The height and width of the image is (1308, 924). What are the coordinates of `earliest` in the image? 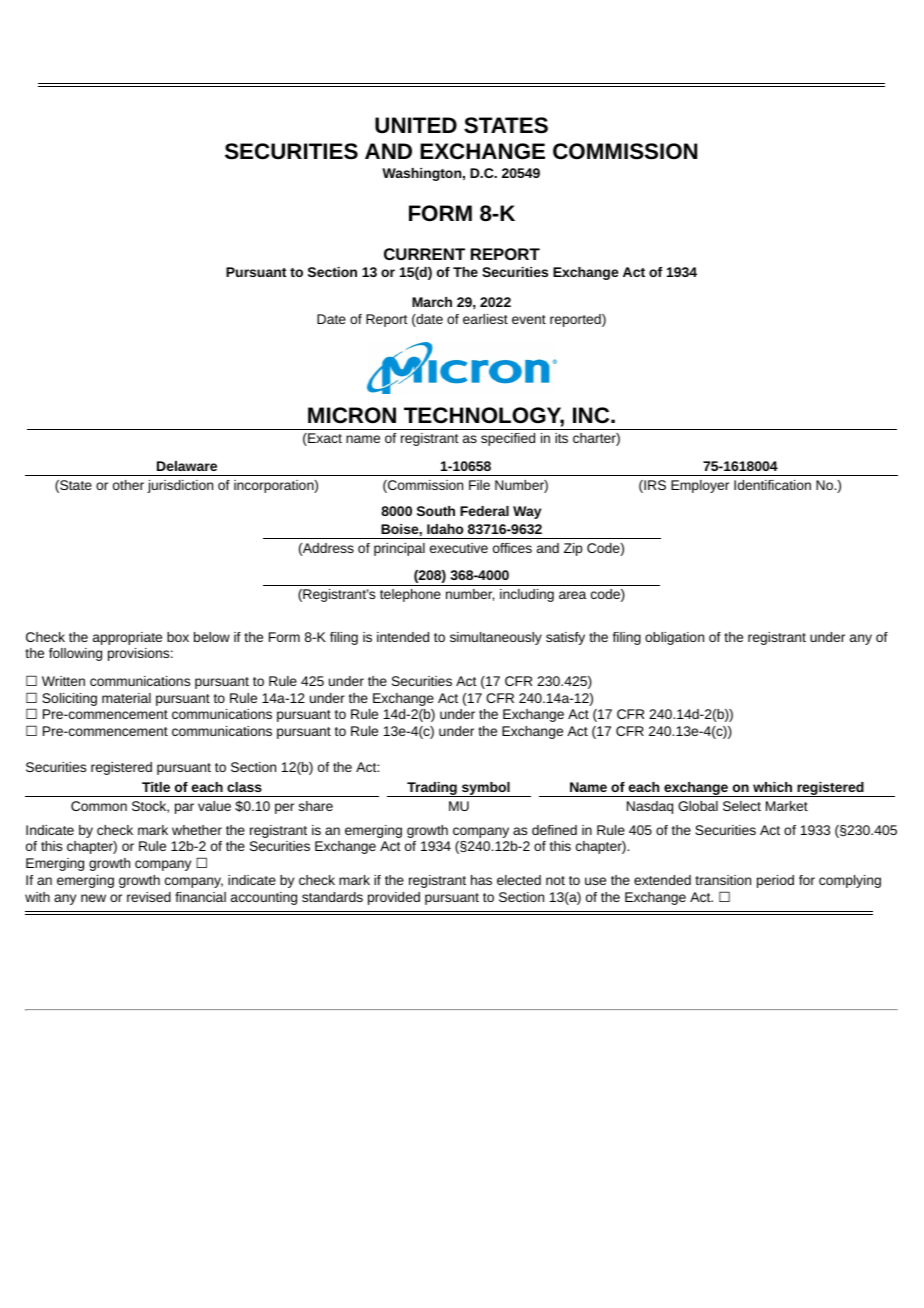 It's located at (485, 319).
